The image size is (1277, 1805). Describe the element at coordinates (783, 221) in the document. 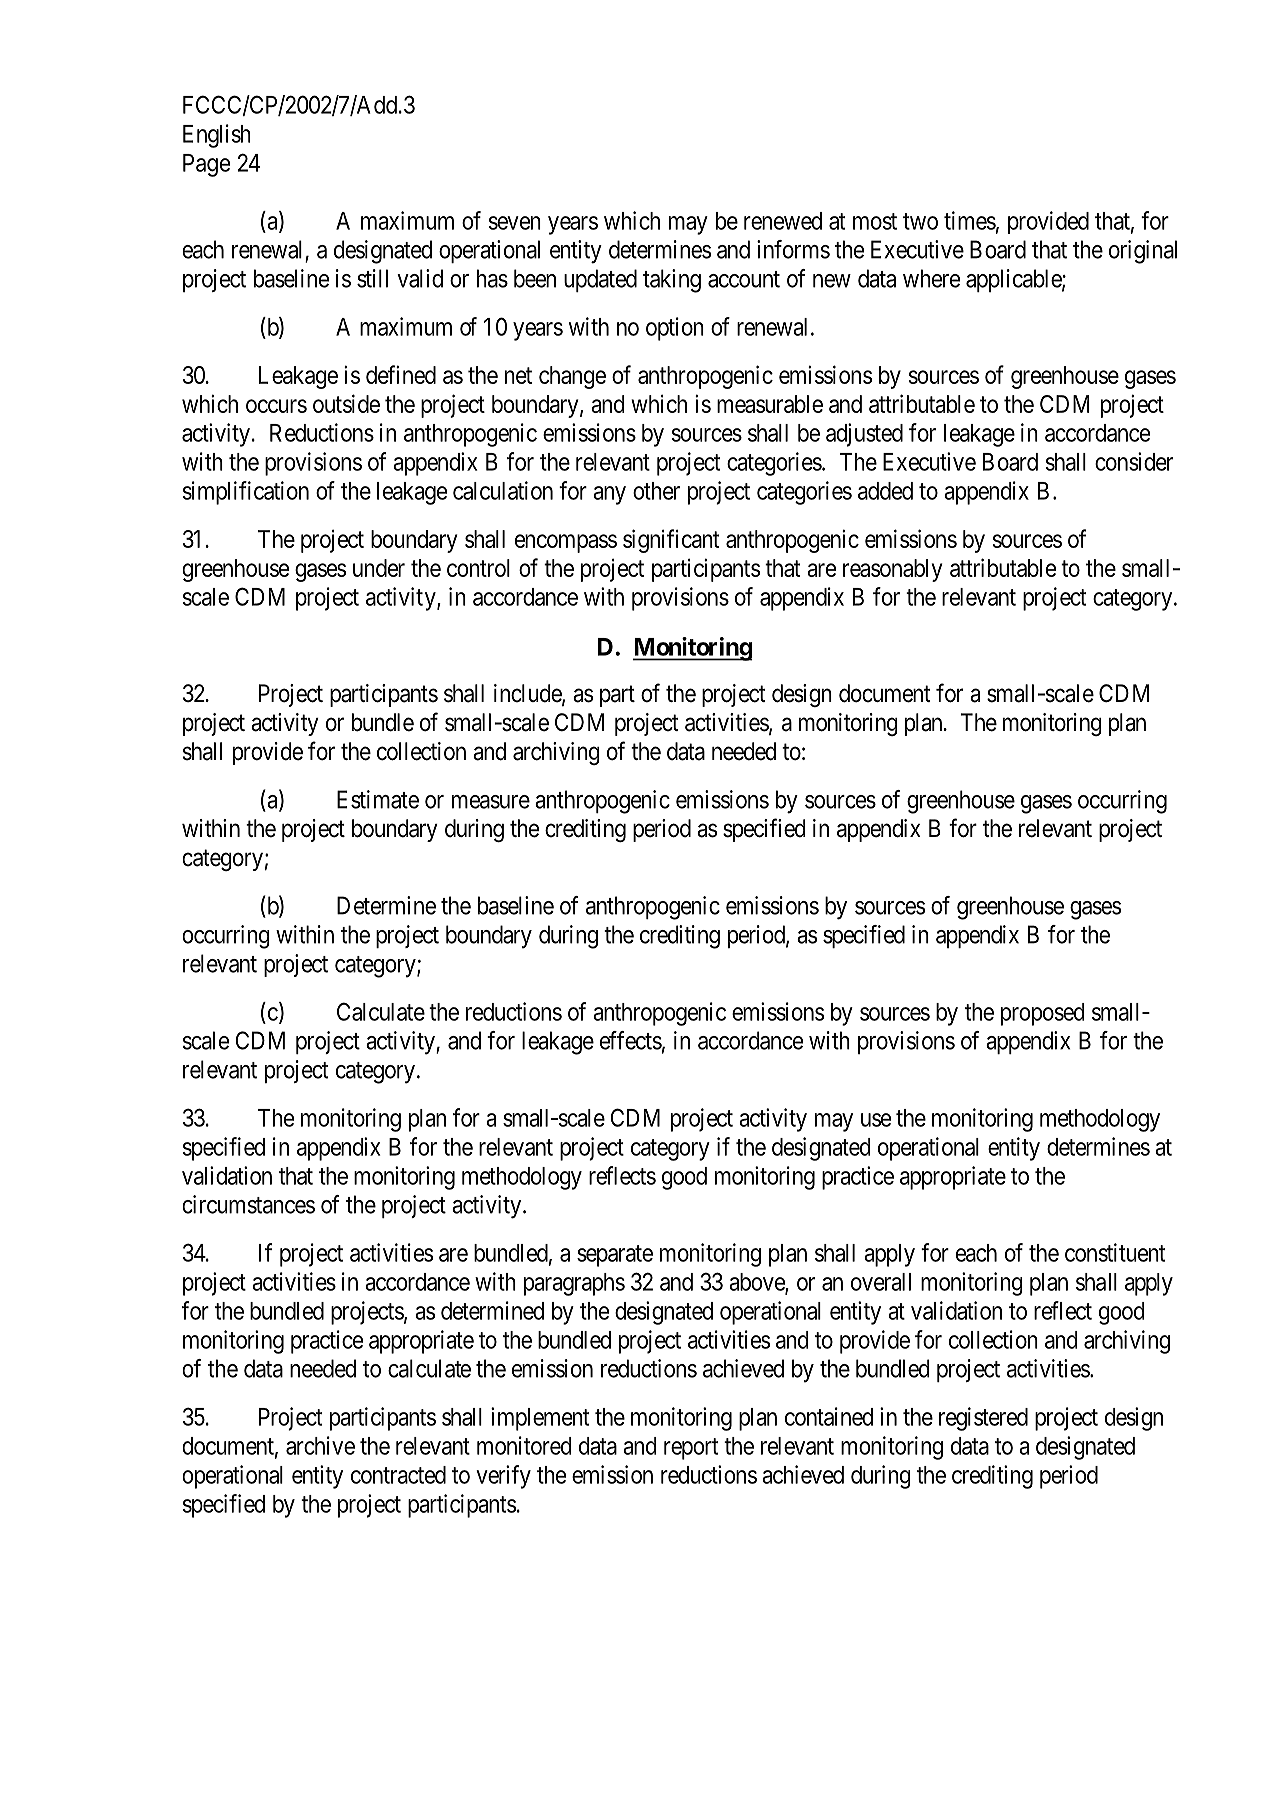

I see `renewed` at that location.
